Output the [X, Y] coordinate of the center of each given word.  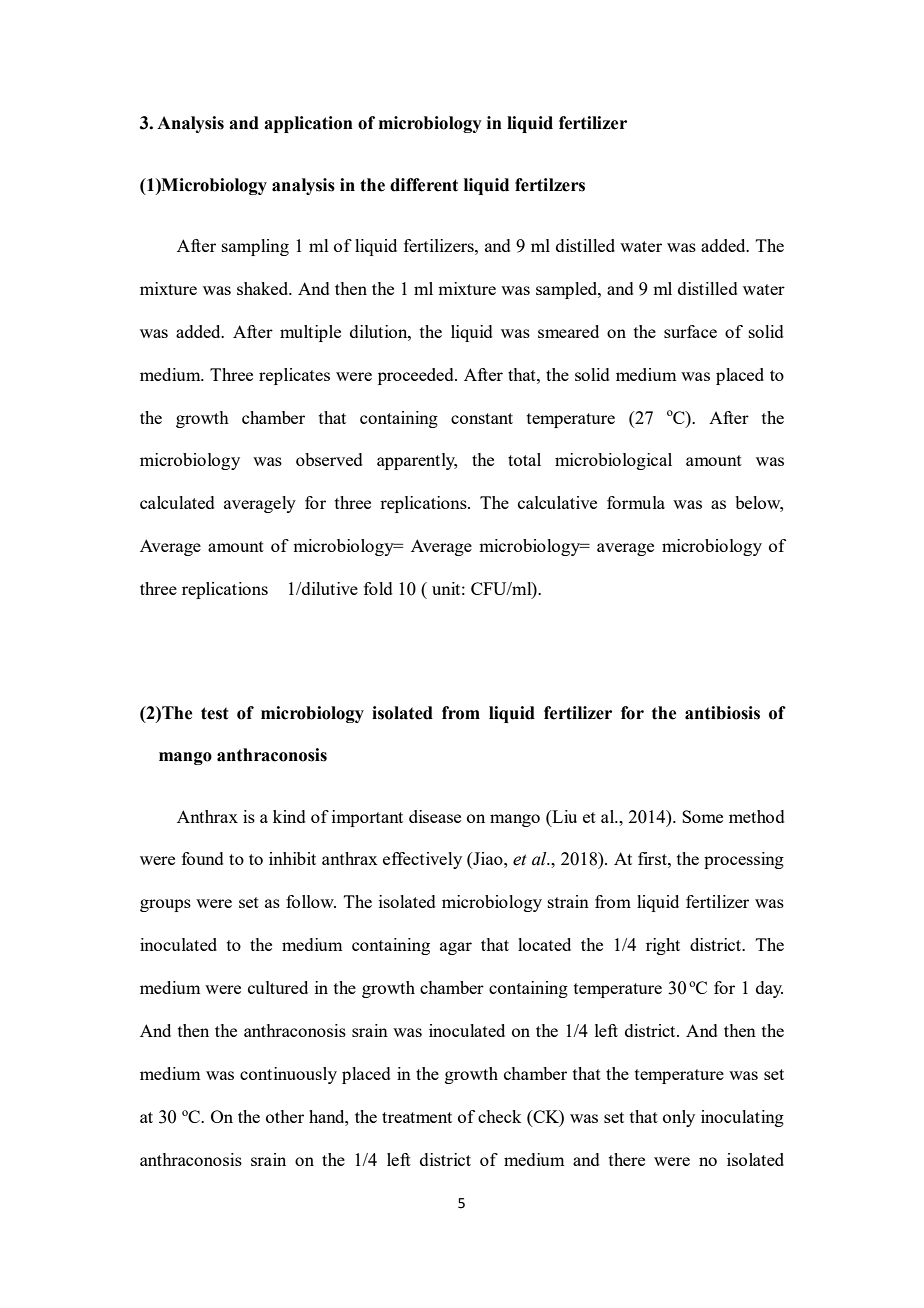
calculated [177, 502]
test [214, 713]
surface [690, 331]
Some [702, 816]
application [308, 124]
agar [456, 948]
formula [636, 502]
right [663, 946]
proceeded [417, 376]
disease [435, 816]
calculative [557, 502]
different [424, 185]
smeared [568, 331]
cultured [278, 987]
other [285, 1116]
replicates [294, 376]
